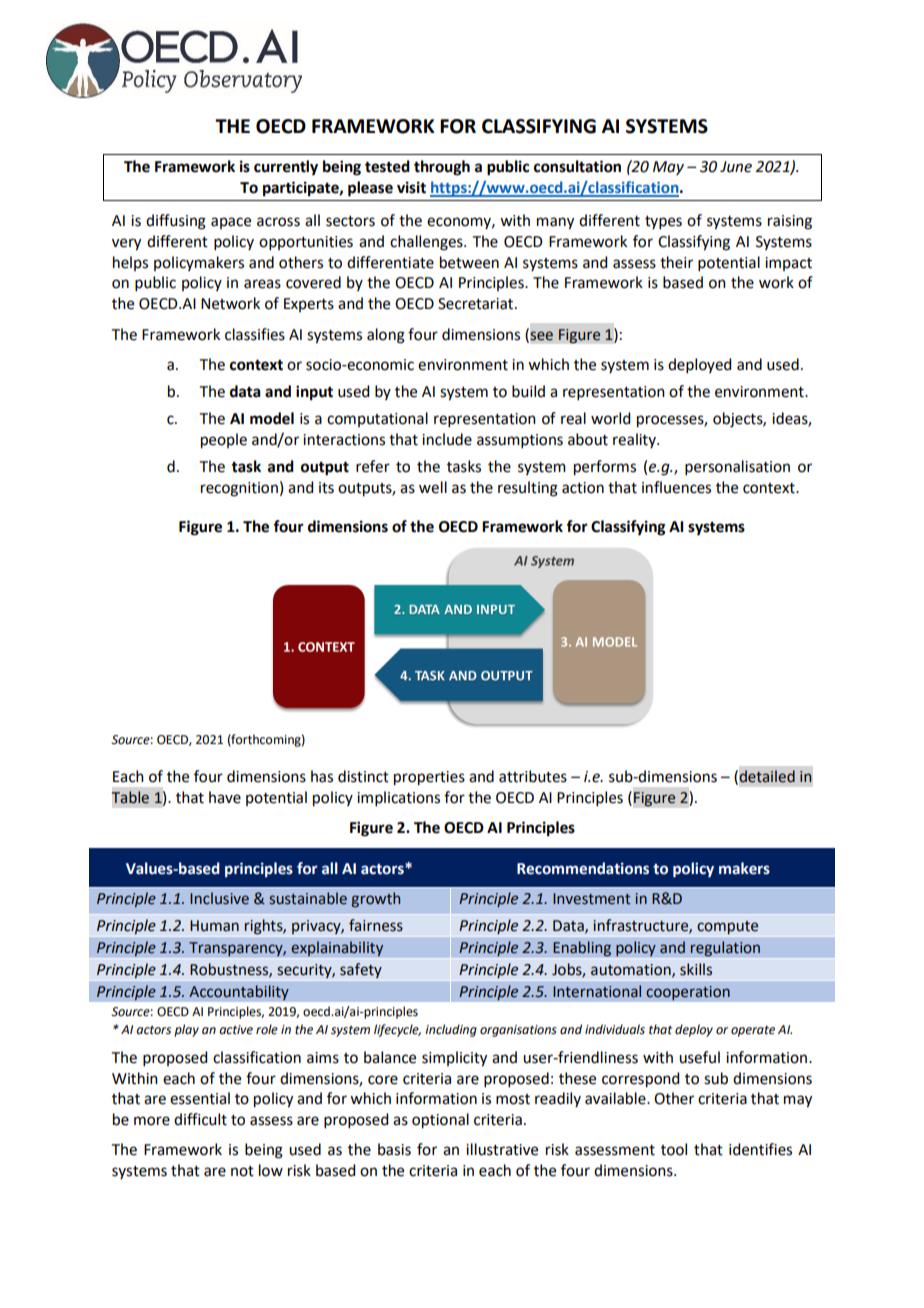 This screenshot has height=1308, width=924. Describe the element at coordinates (224, 441) in the screenshot. I see `people` at that location.
